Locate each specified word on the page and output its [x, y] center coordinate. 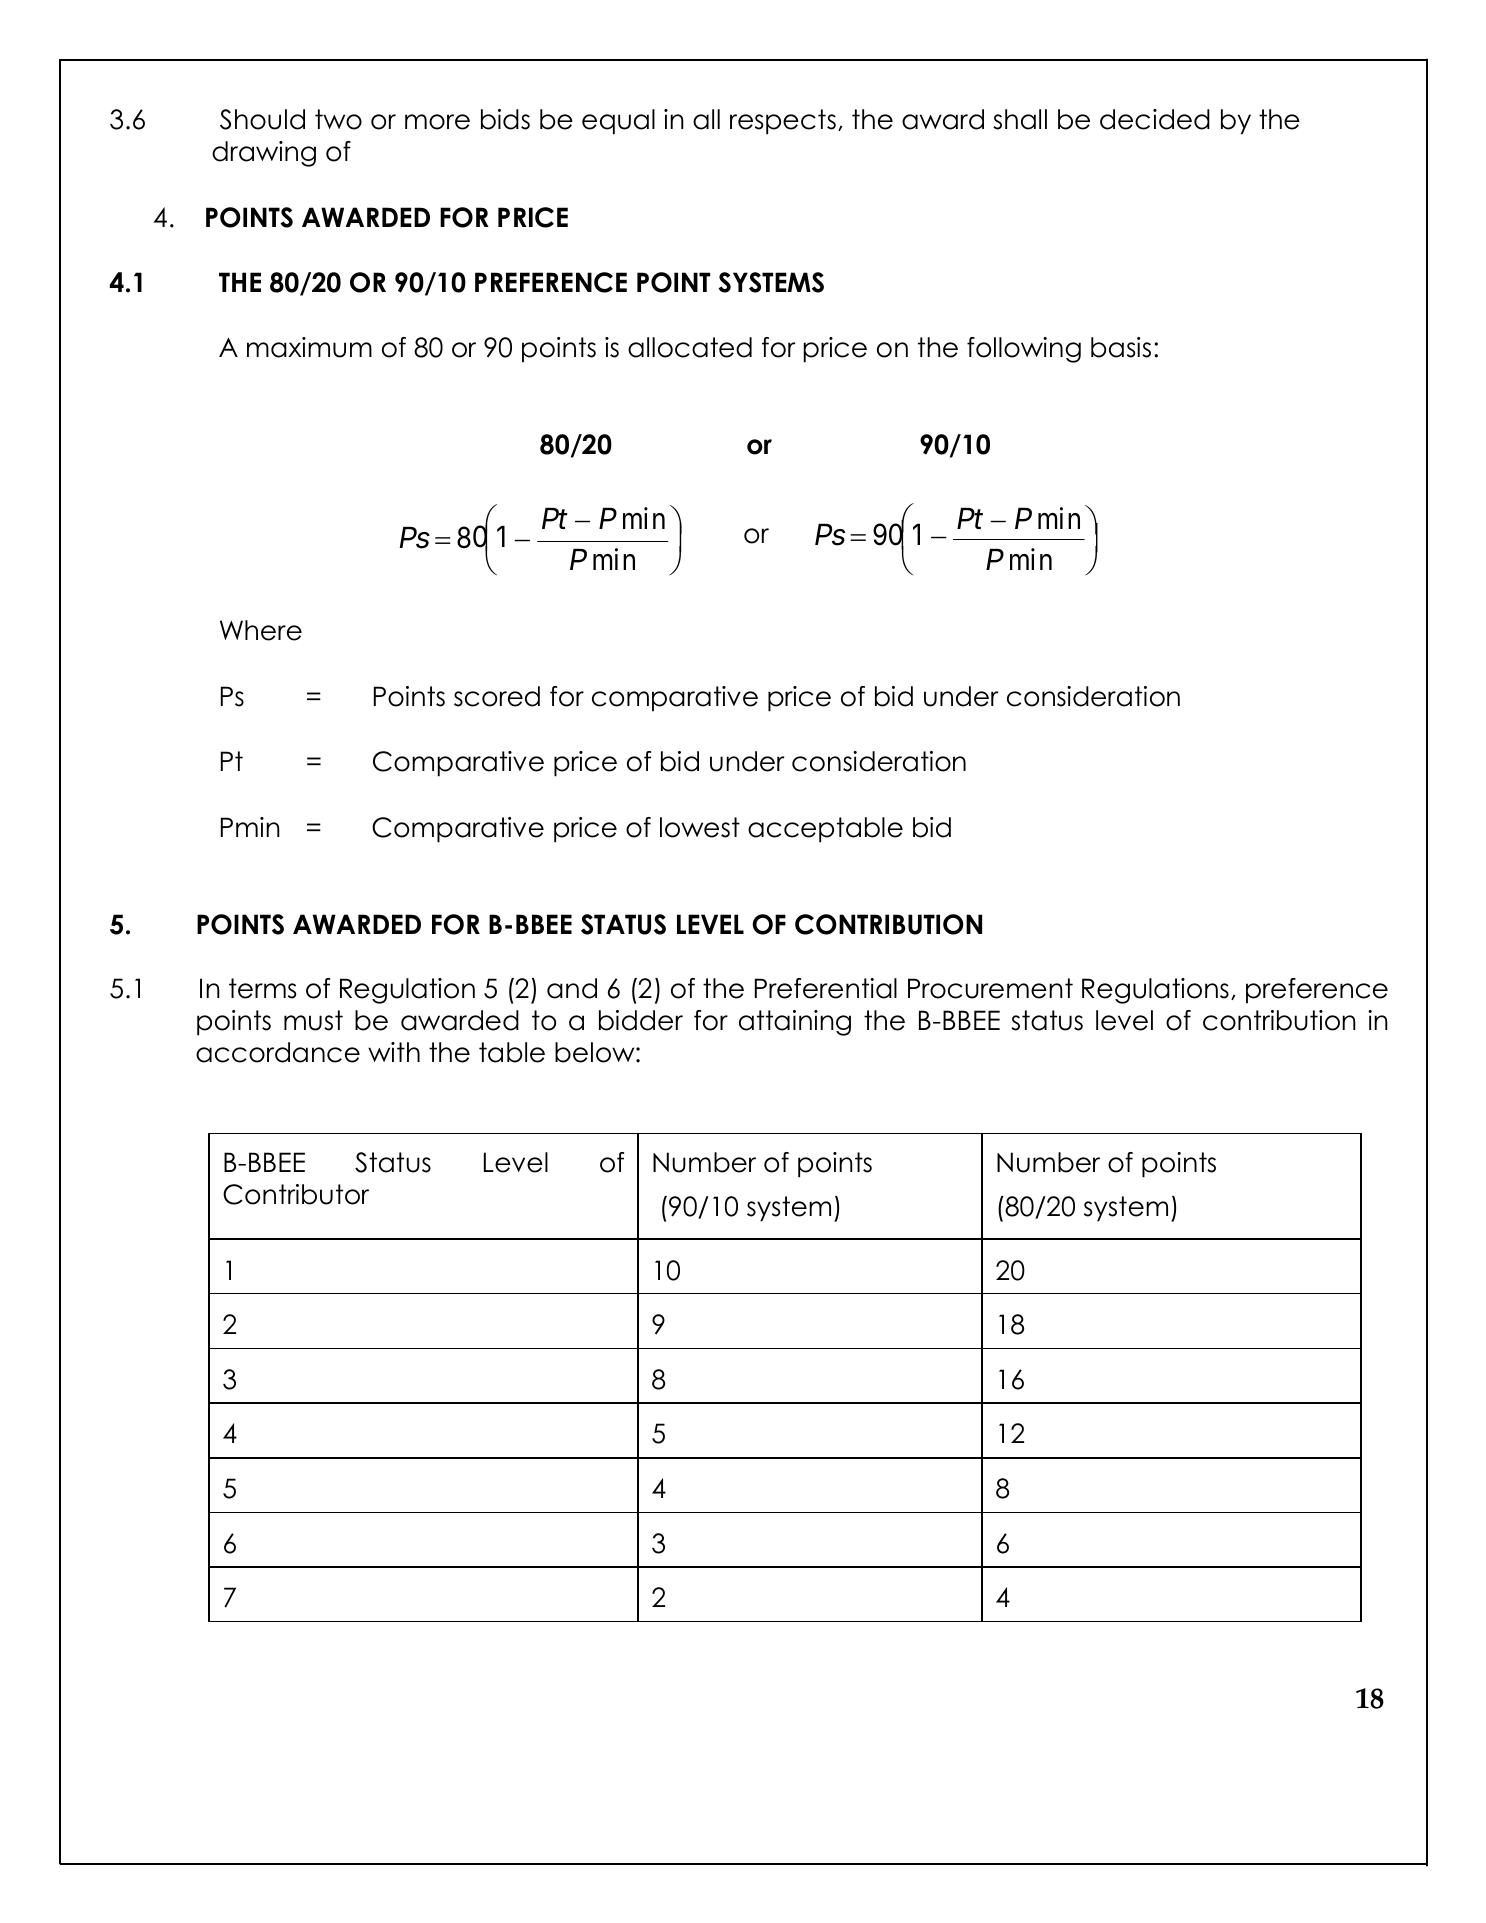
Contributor [296, 1194]
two [338, 119]
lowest [700, 827]
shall [1020, 119]
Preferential [826, 988]
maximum [309, 347]
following [1024, 350]
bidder [641, 1020]
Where [261, 630]
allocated [690, 347]
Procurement [990, 988]
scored [497, 696]
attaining [795, 1023]
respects [783, 122]
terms [262, 988]
